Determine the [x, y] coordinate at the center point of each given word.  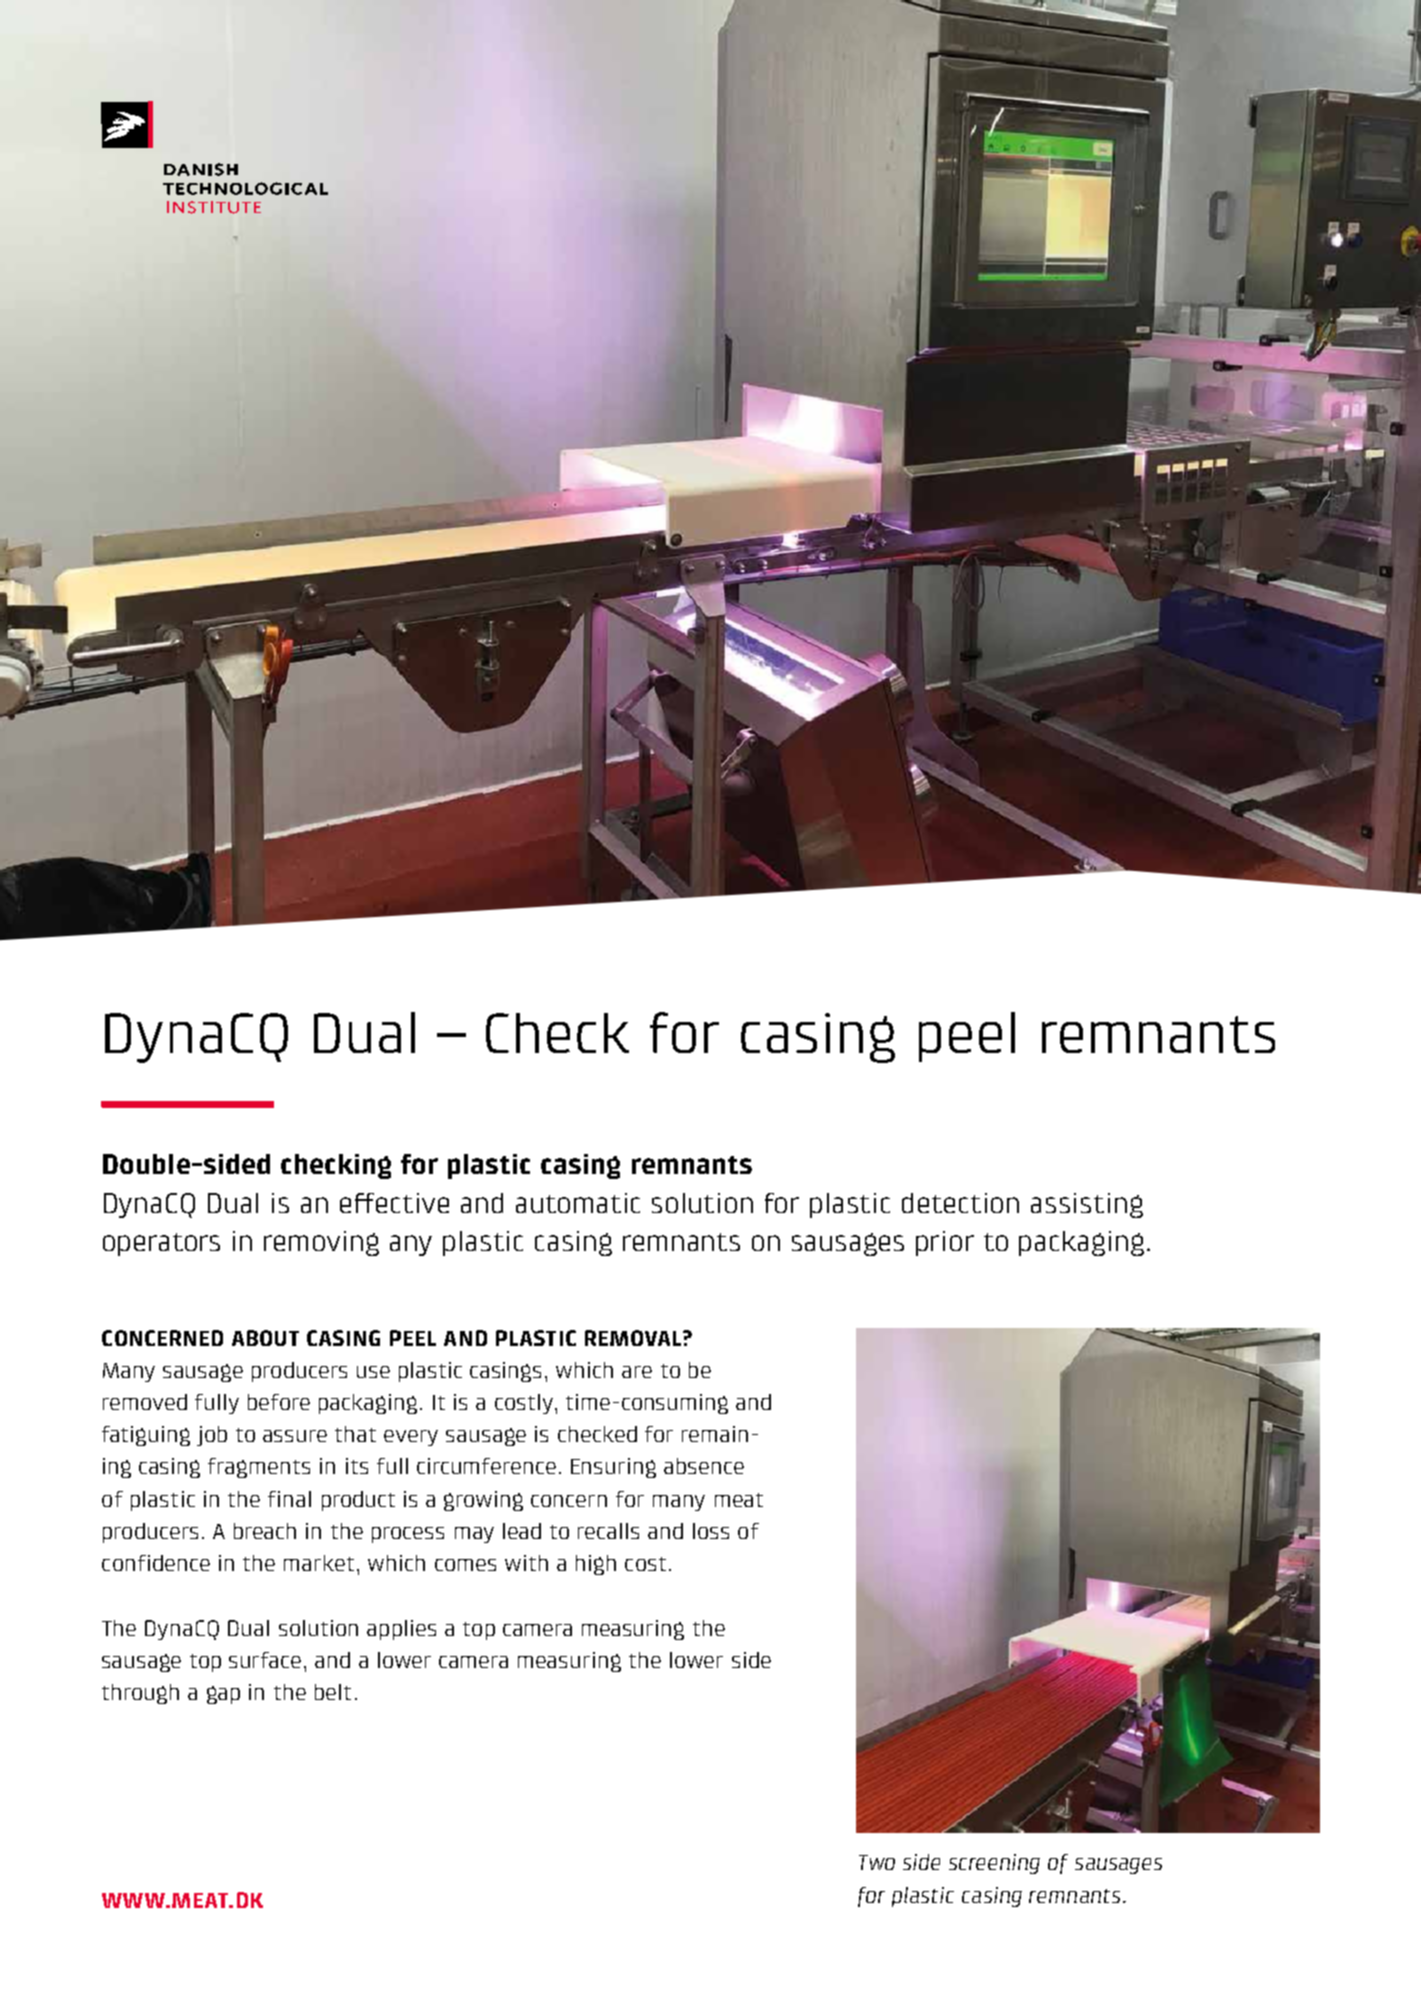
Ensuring [613, 1468]
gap [223, 1695]
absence [704, 1466]
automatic [578, 1203]
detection [960, 1203]
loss [711, 1531]
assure [295, 1436]
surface [265, 1660]
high [596, 1565]
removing [321, 1243]
